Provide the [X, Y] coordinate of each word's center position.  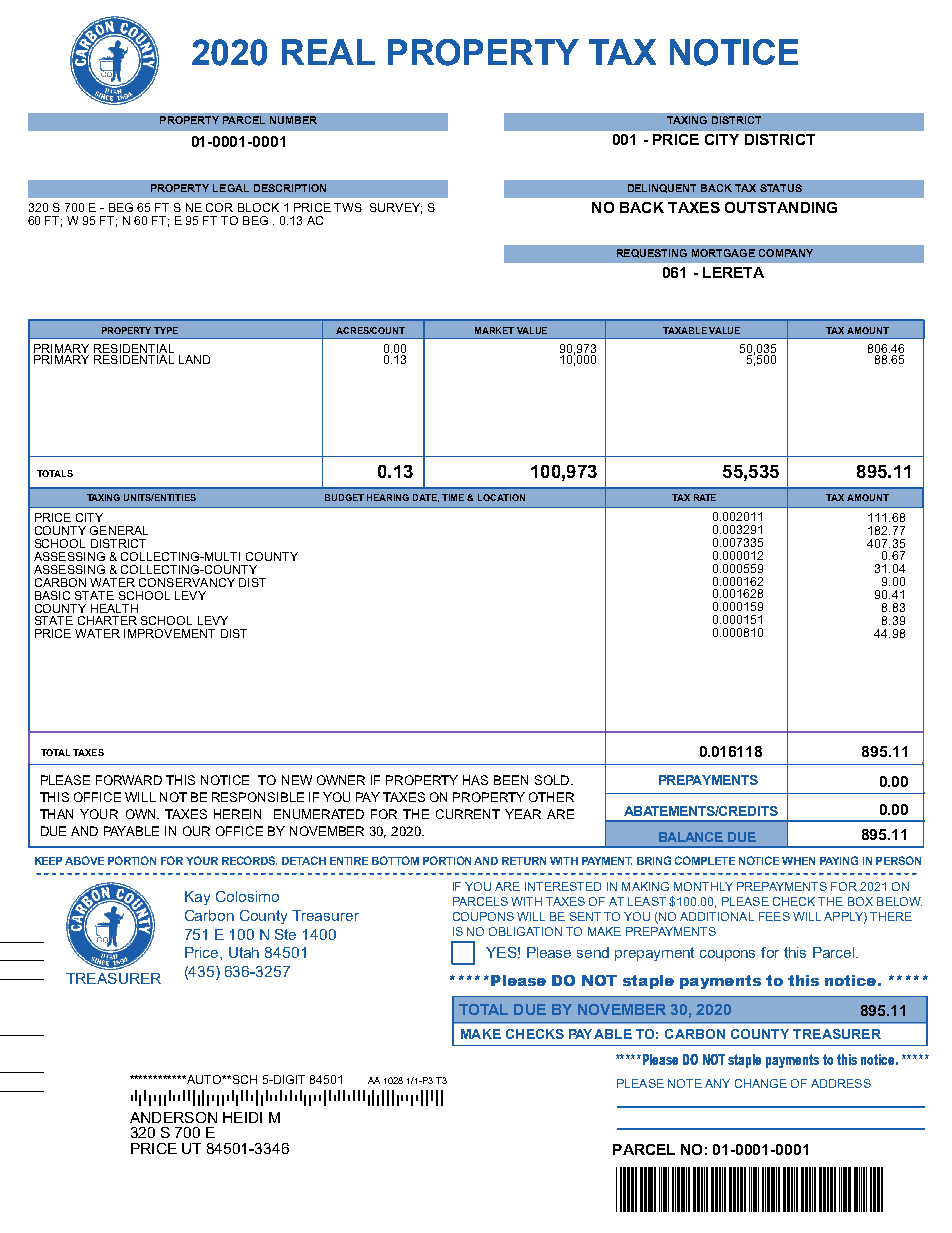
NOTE [685, 1083]
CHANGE [761, 1083]
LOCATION [501, 497]
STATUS [781, 188]
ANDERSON [173, 1117]
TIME [453, 497]
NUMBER [293, 120]
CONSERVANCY [187, 582]
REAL [328, 52]
